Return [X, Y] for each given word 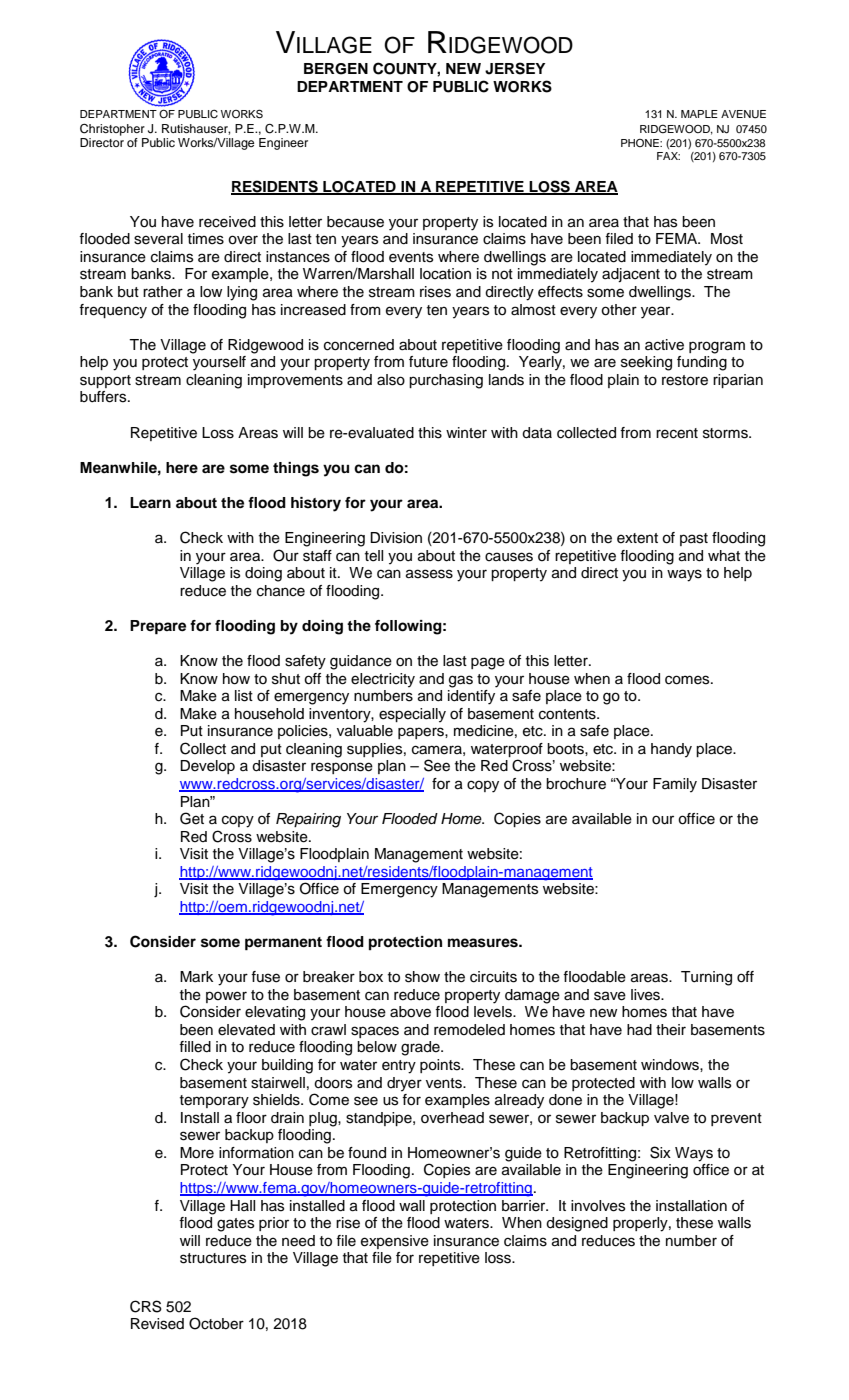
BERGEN [336, 69]
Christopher [112, 130]
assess [429, 574]
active [664, 345]
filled [195, 1047]
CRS [146, 1306]
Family [675, 785]
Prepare [158, 627]
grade [421, 1048]
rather [163, 292]
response [342, 768]
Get [192, 818]
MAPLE [699, 114]
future [428, 362]
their [671, 1030]
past [694, 539]
